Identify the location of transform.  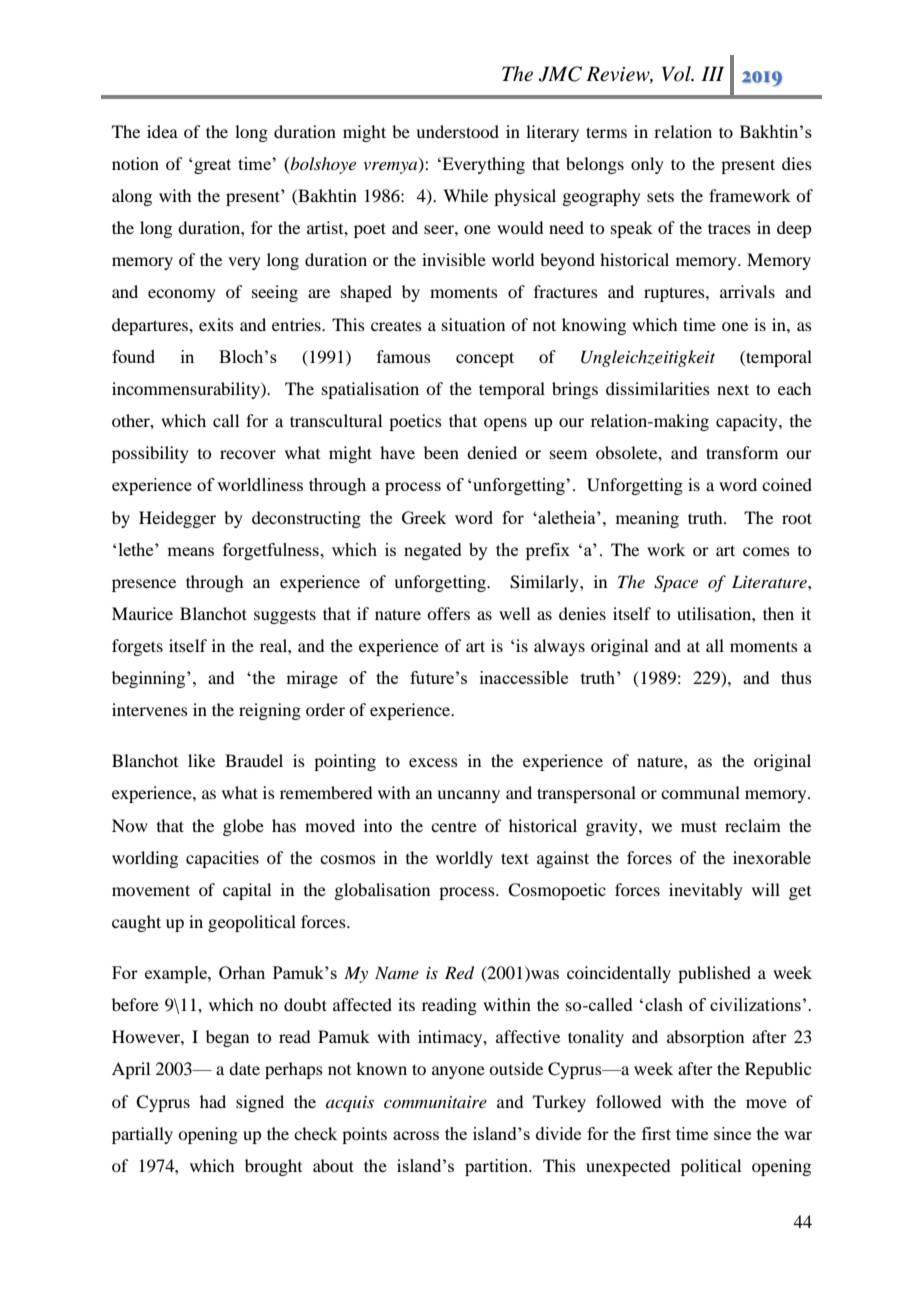
(742, 452).
